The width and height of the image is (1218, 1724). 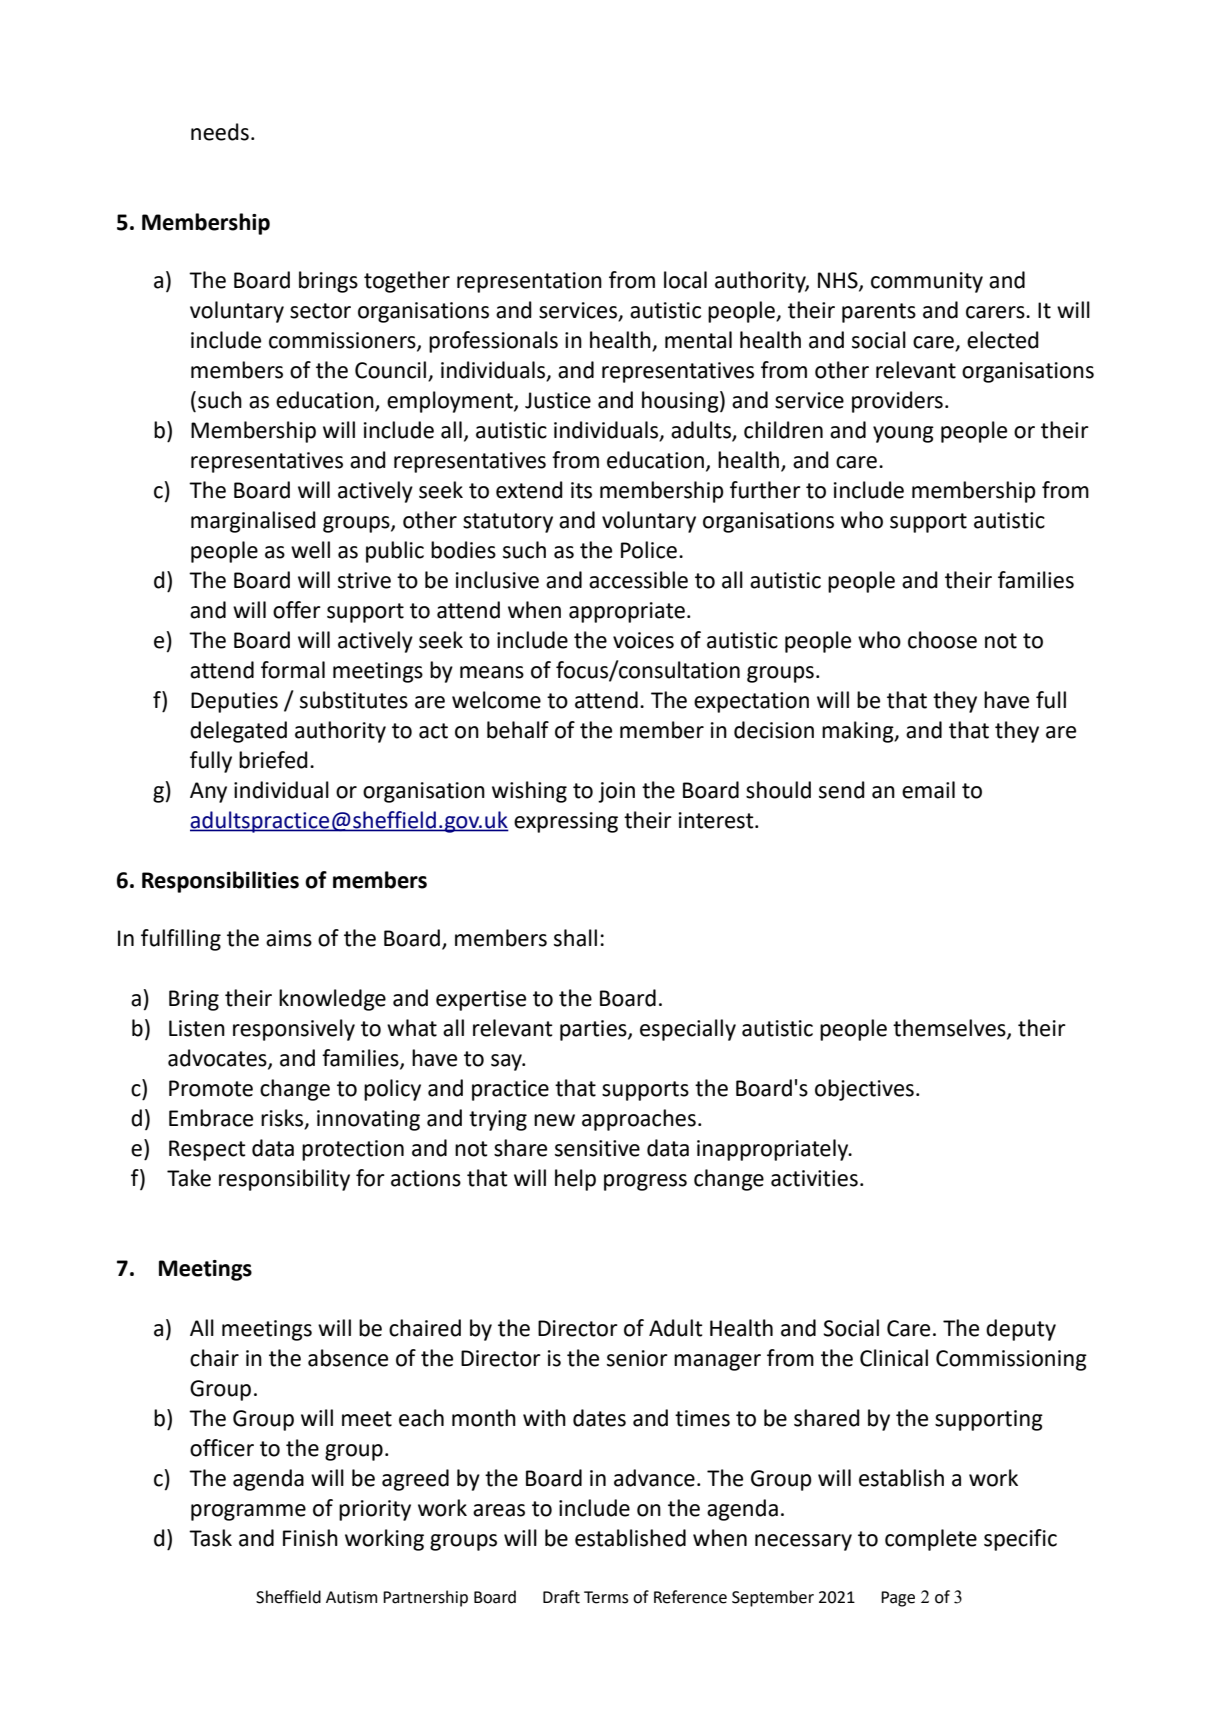 What do you see at coordinates (927, 282) in the image?
I see `community` at bounding box center [927, 282].
